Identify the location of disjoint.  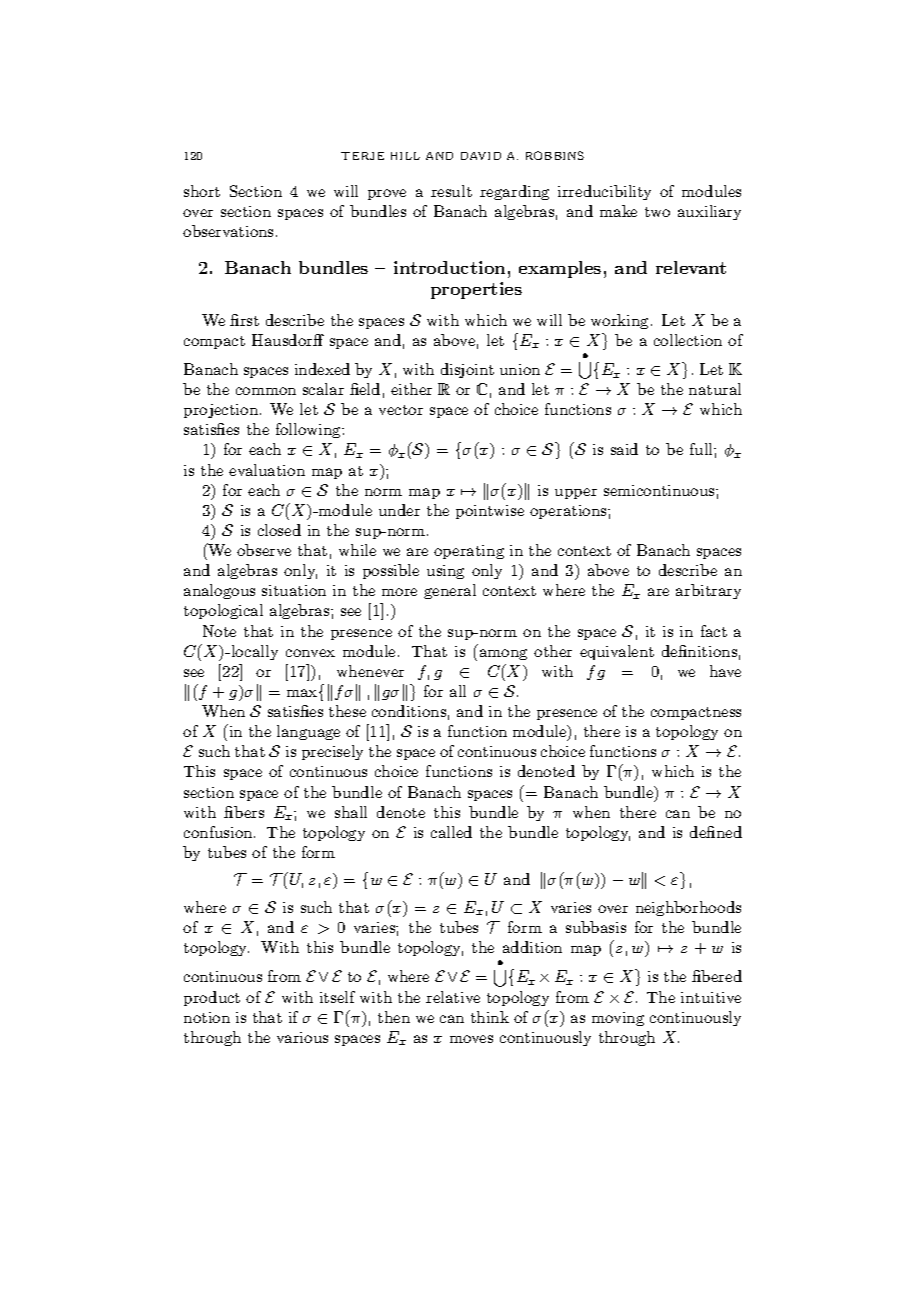
(467, 370).
